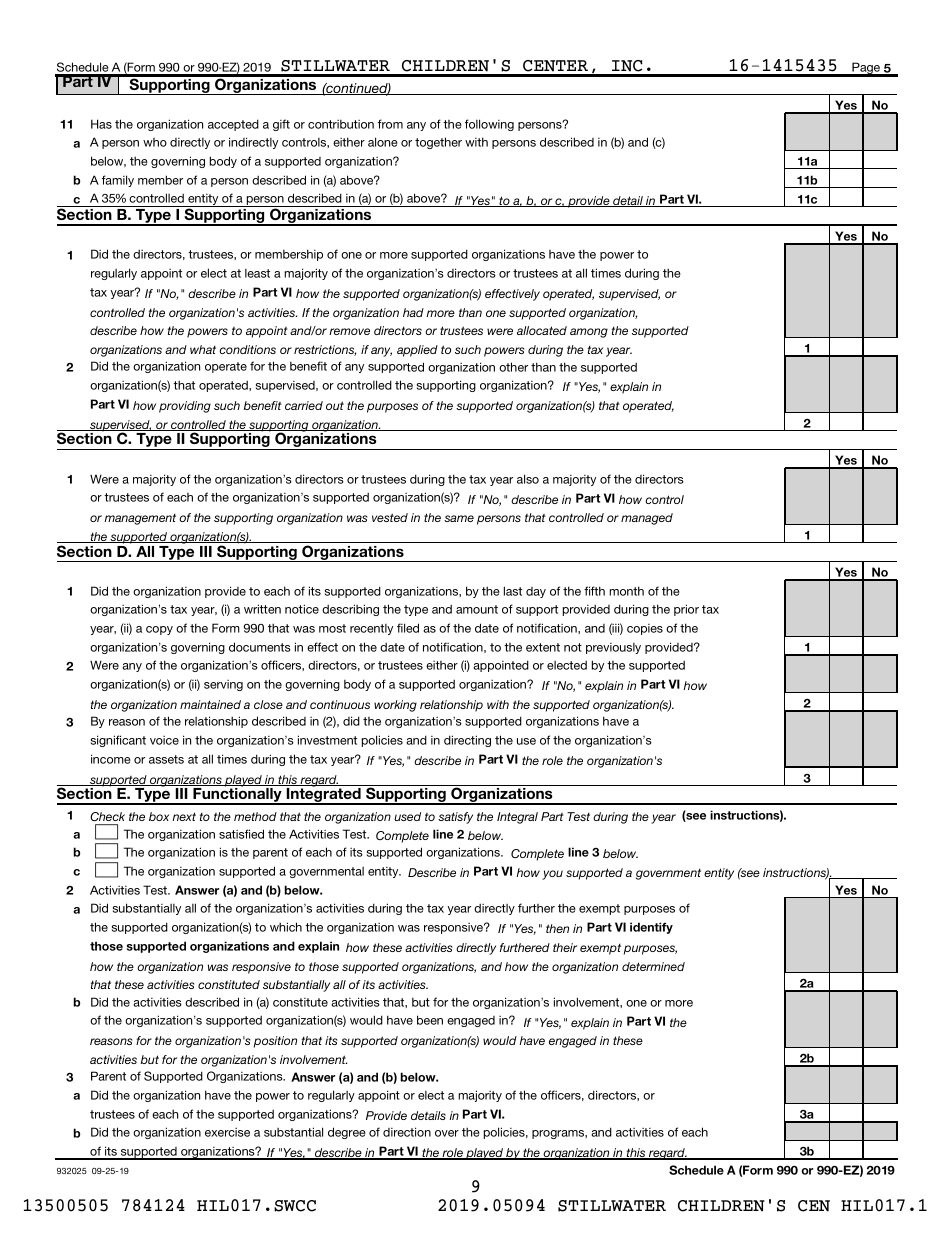 The image size is (952, 1233). What do you see at coordinates (613, 648) in the document?
I see `previously` at bounding box center [613, 648].
